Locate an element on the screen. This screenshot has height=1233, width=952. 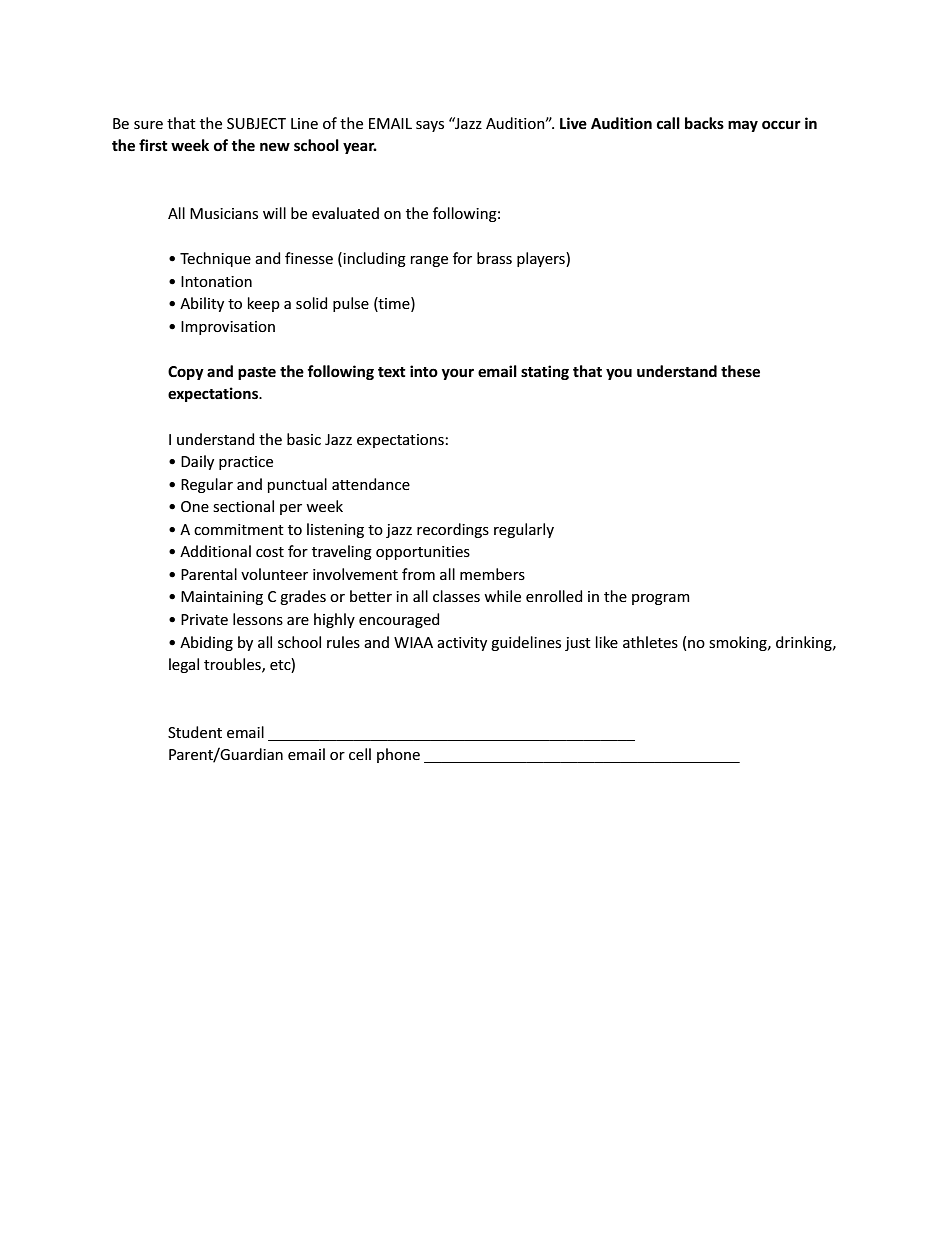
athletes is located at coordinates (650, 642).
